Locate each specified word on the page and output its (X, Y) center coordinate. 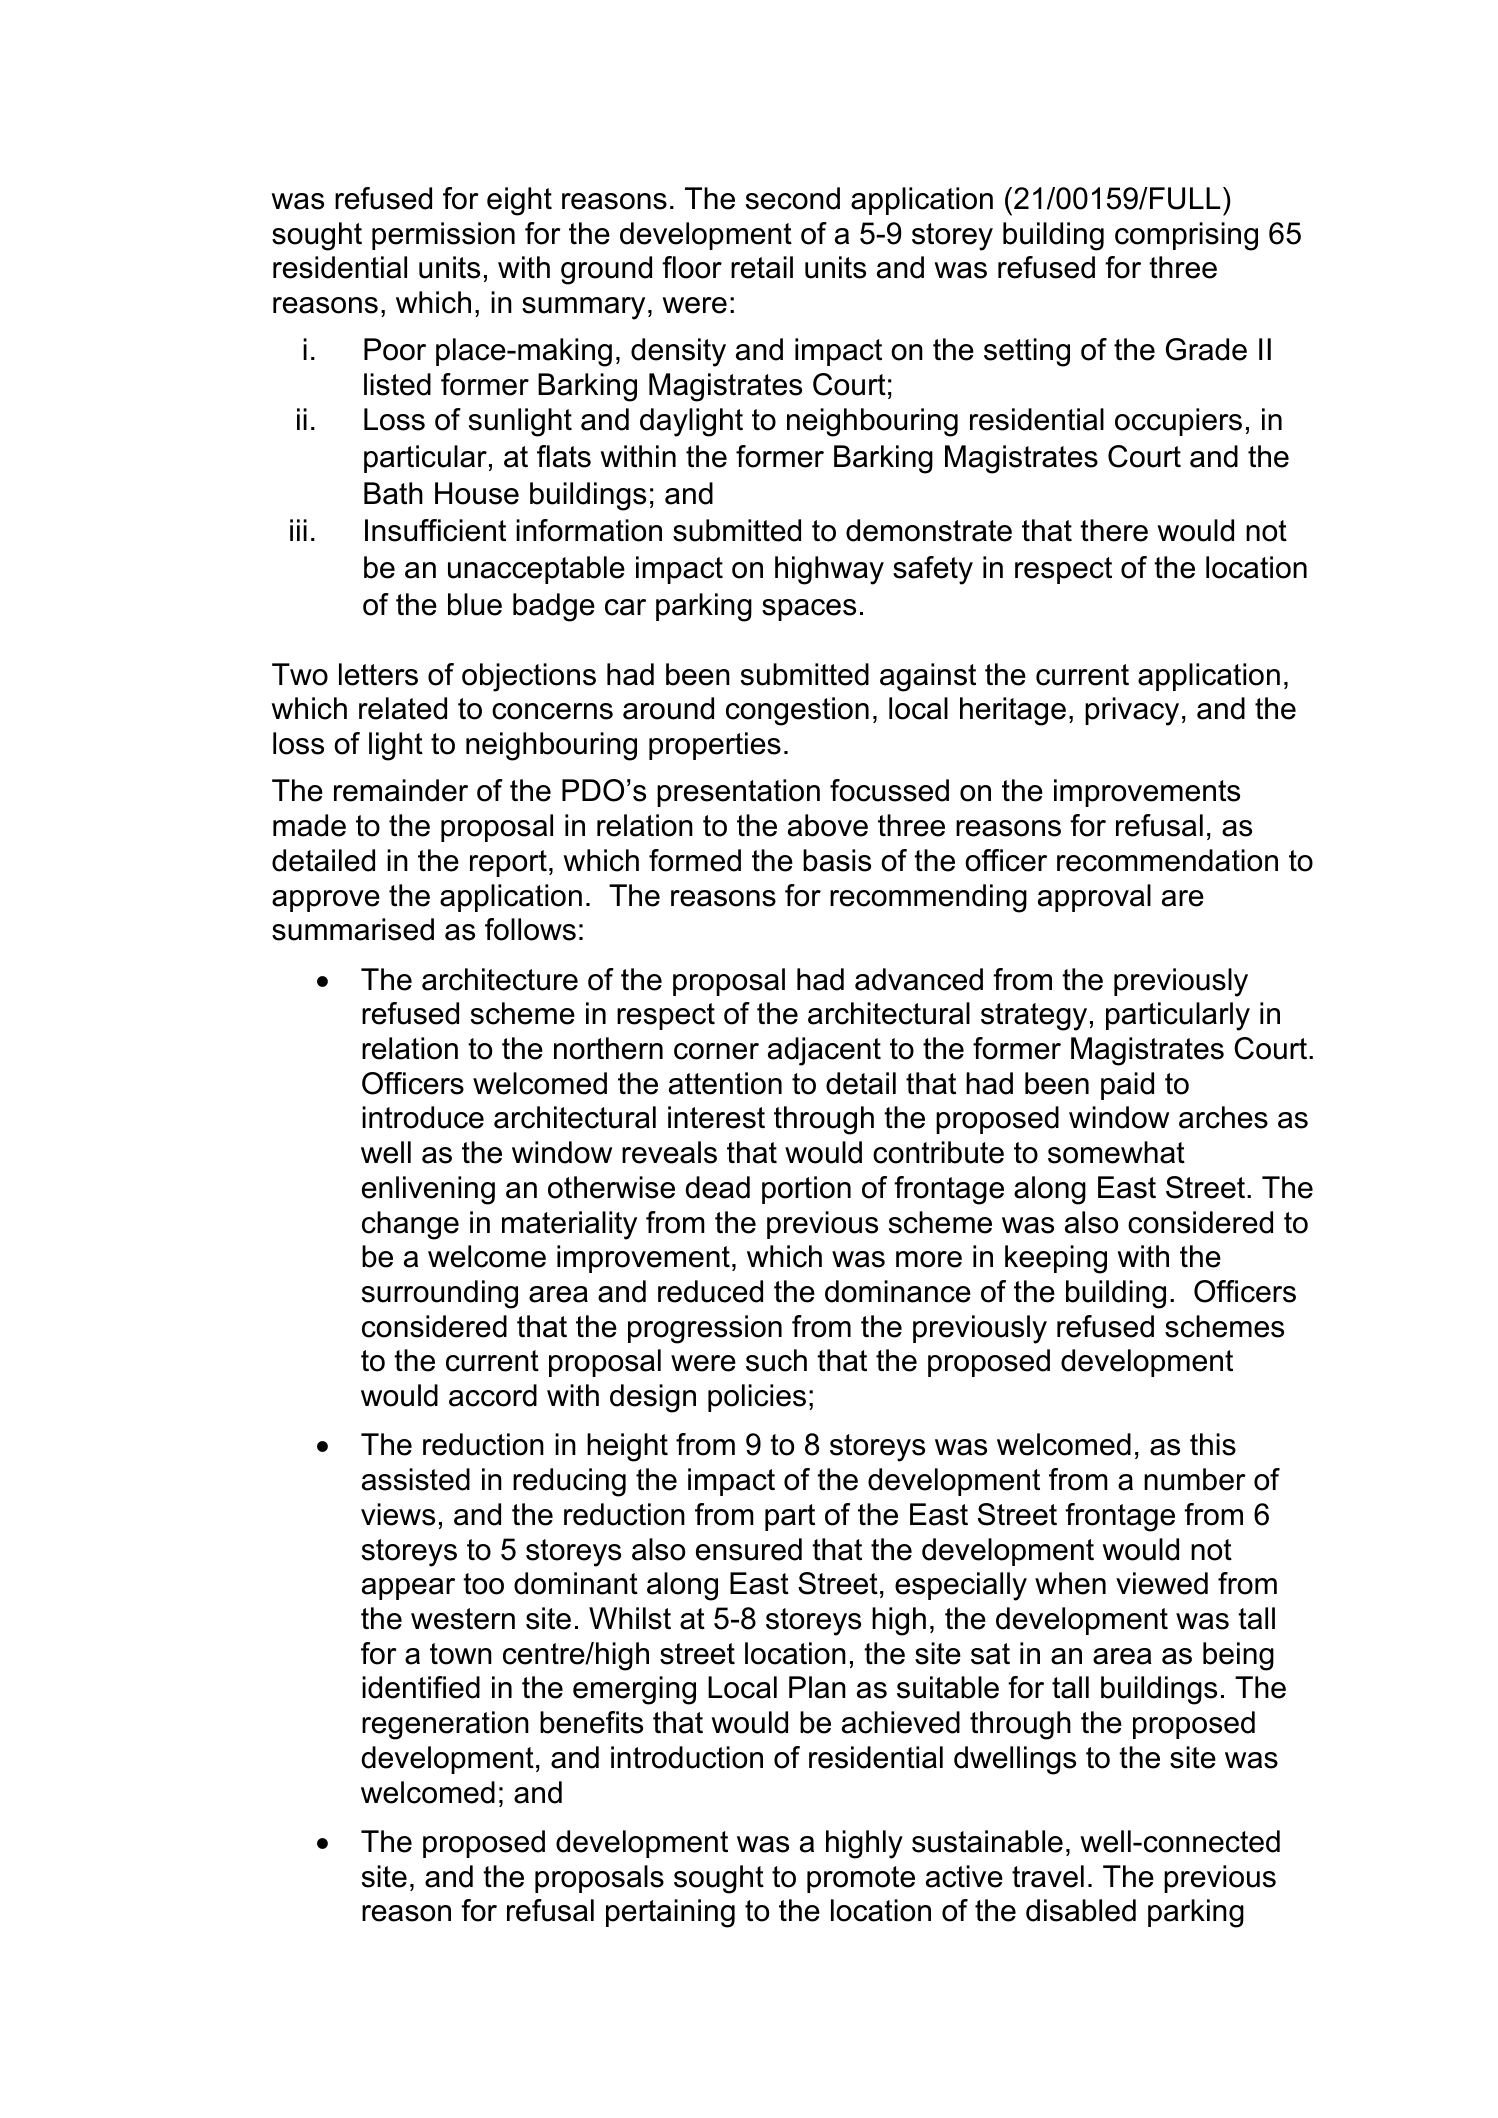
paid (1127, 1086)
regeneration (445, 1725)
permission (443, 236)
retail (762, 267)
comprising (1186, 236)
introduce (423, 1117)
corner (716, 1051)
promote (861, 1879)
